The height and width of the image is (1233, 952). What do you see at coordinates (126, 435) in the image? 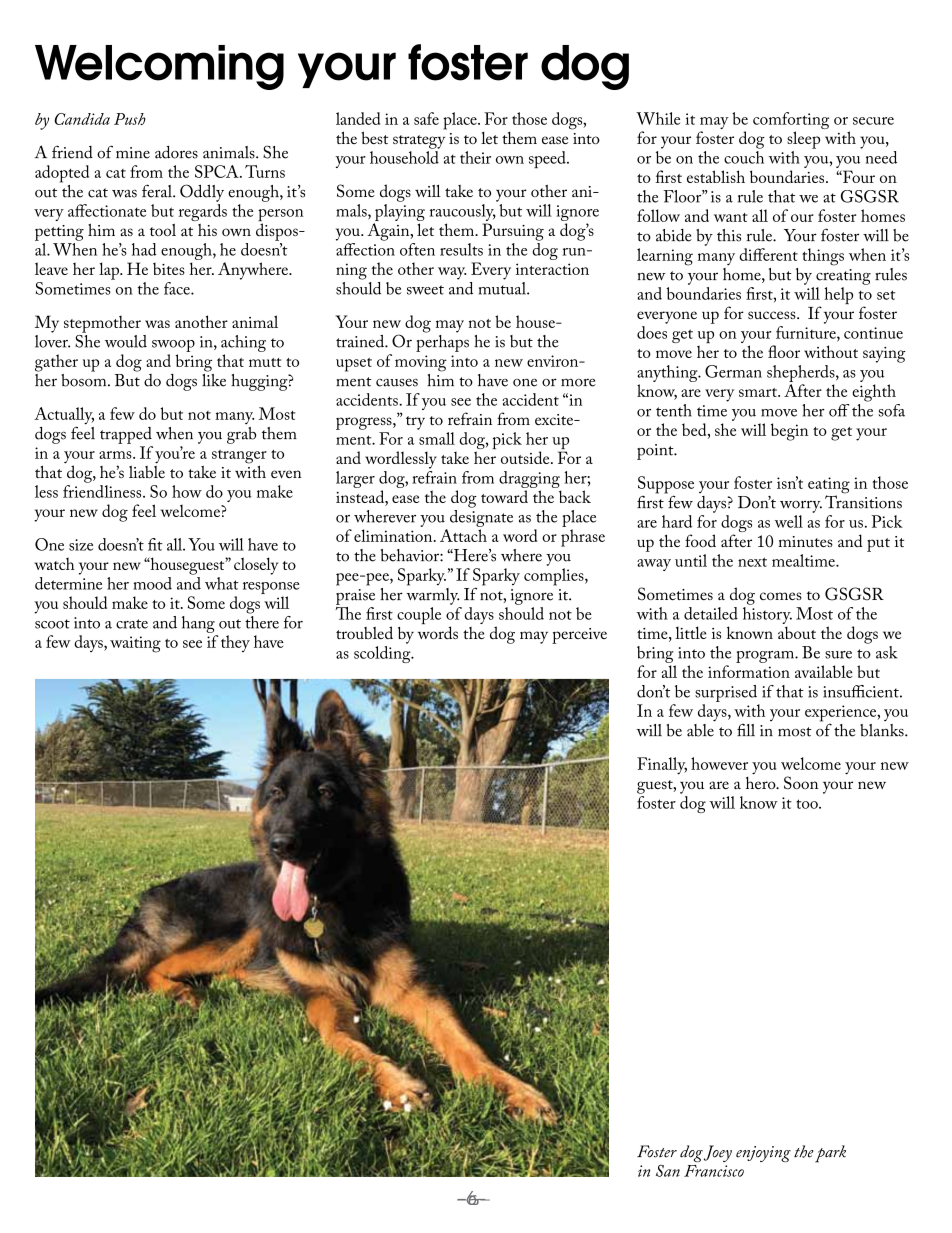
I see `trapped` at bounding box center [126, 435].
